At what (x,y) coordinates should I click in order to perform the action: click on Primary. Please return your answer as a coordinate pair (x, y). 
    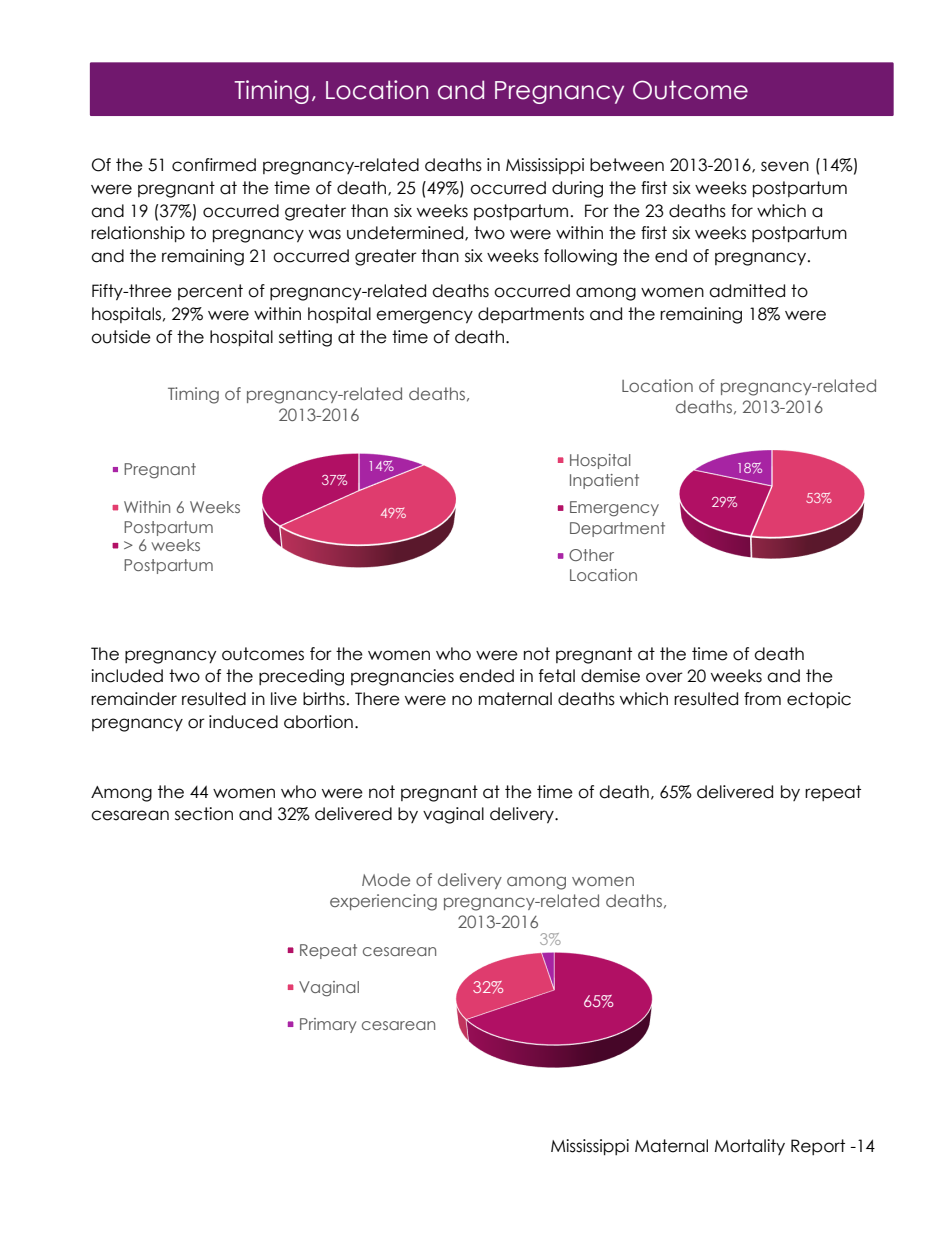
    Looking at the image, I should click on (328, 1025).
